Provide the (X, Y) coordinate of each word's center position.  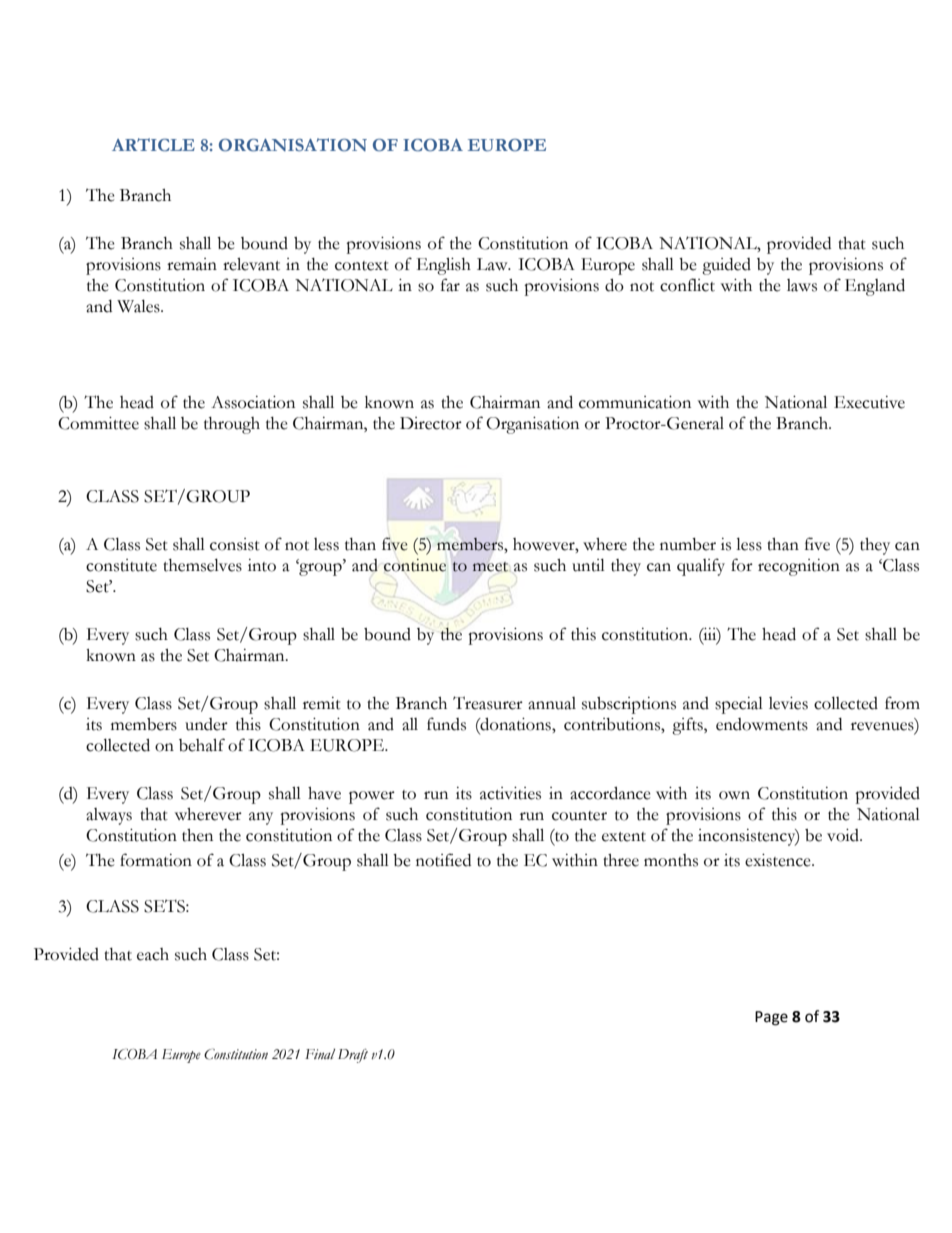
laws (802, 285)
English (444, 266)
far (450, 285)
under (206, 724)
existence (779, 860)
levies (788, 703)
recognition (799, 567)
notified (443, 860)
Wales (139, 306)
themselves (202, 565)
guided (726, 266)
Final (320, 1054)
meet (490, 567)
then (197, 835)
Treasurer (488, 703)
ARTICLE (153, 145)
